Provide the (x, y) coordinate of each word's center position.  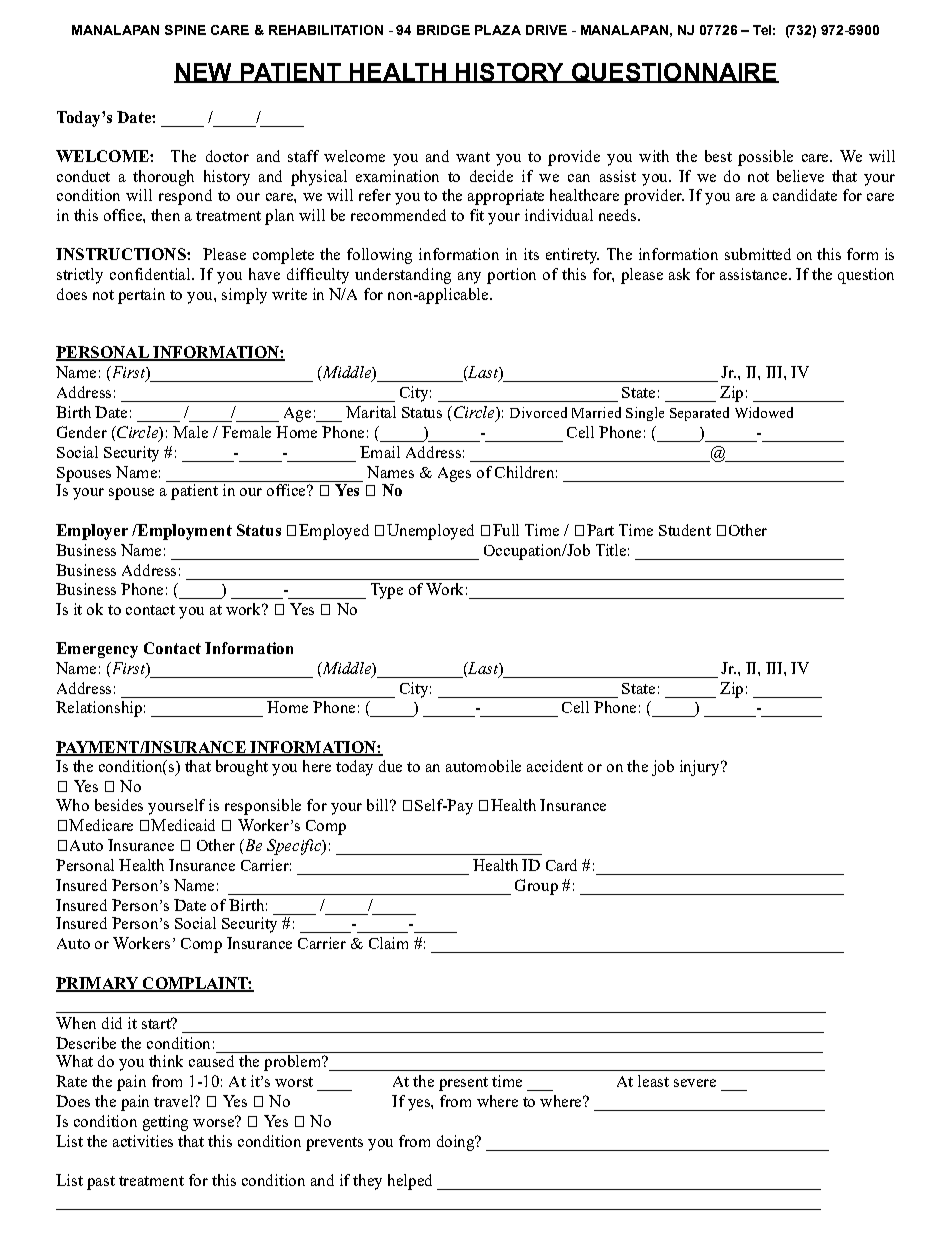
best (718, 156)
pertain (141, 296)
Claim (388, 943)
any (469, 278)
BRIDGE (443, 30)
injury (701, 768)
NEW (204, 73)
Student (685, 530)
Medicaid (183, 825)
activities (143, 1141)
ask (679, 274)
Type (387, 591)
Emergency (97, 650)
